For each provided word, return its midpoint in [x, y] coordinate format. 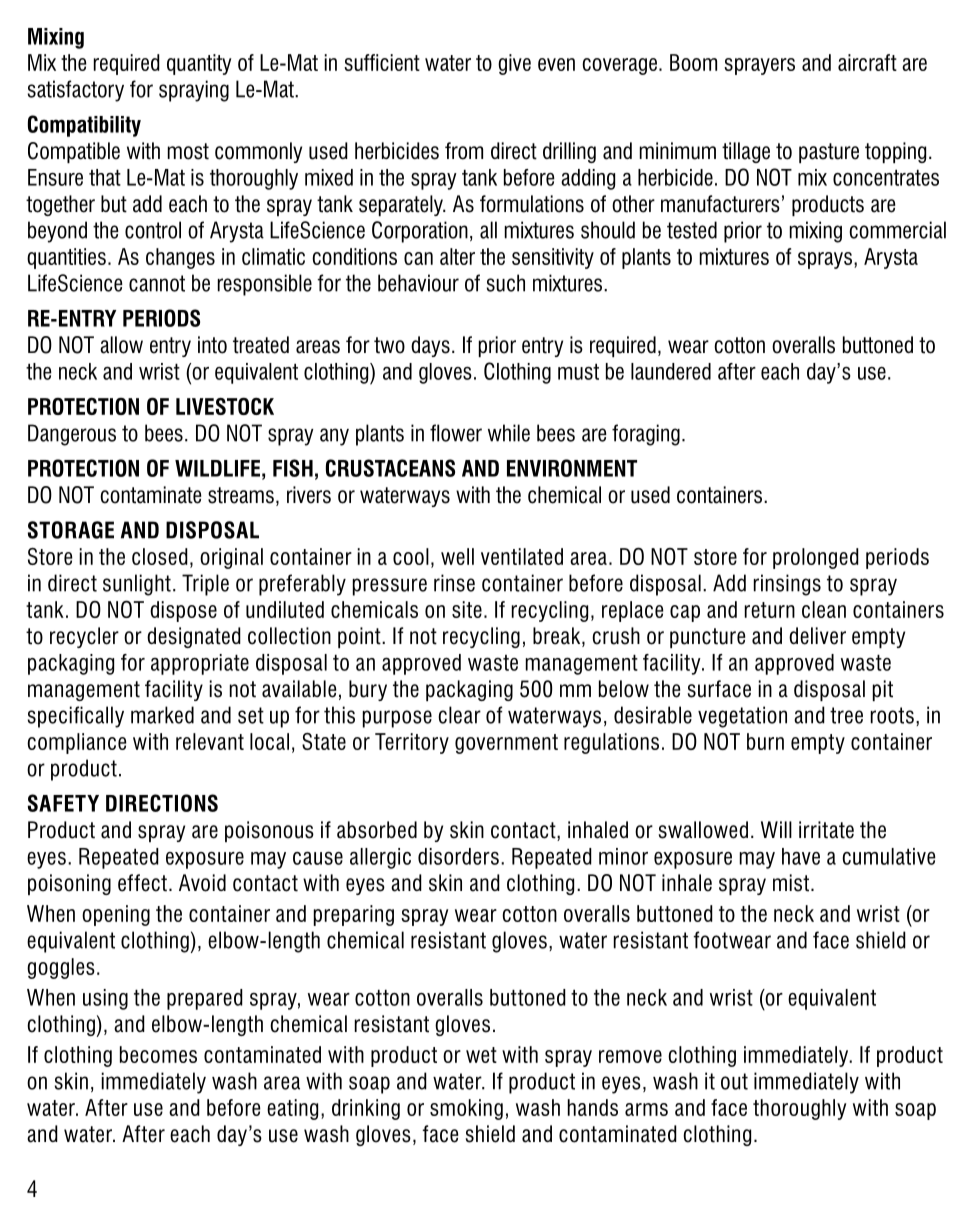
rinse [454, 583]
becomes [158, 1054]
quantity [199, 64]
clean [824, 609]
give [514, 64]
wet [481, 1055]
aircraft [867, 62]
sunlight [137, 585]
